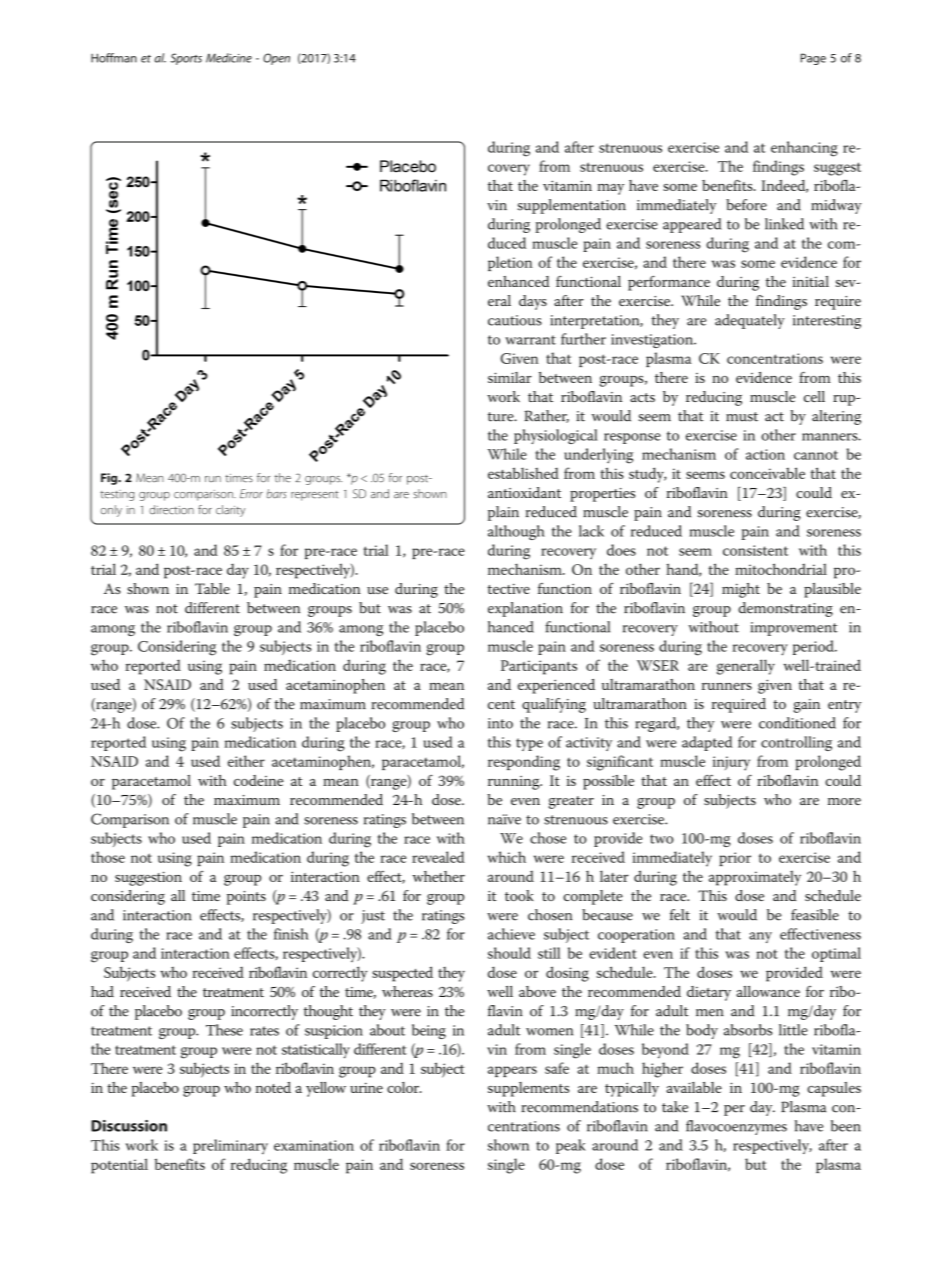  I want to click on may, so click(611, 189).
